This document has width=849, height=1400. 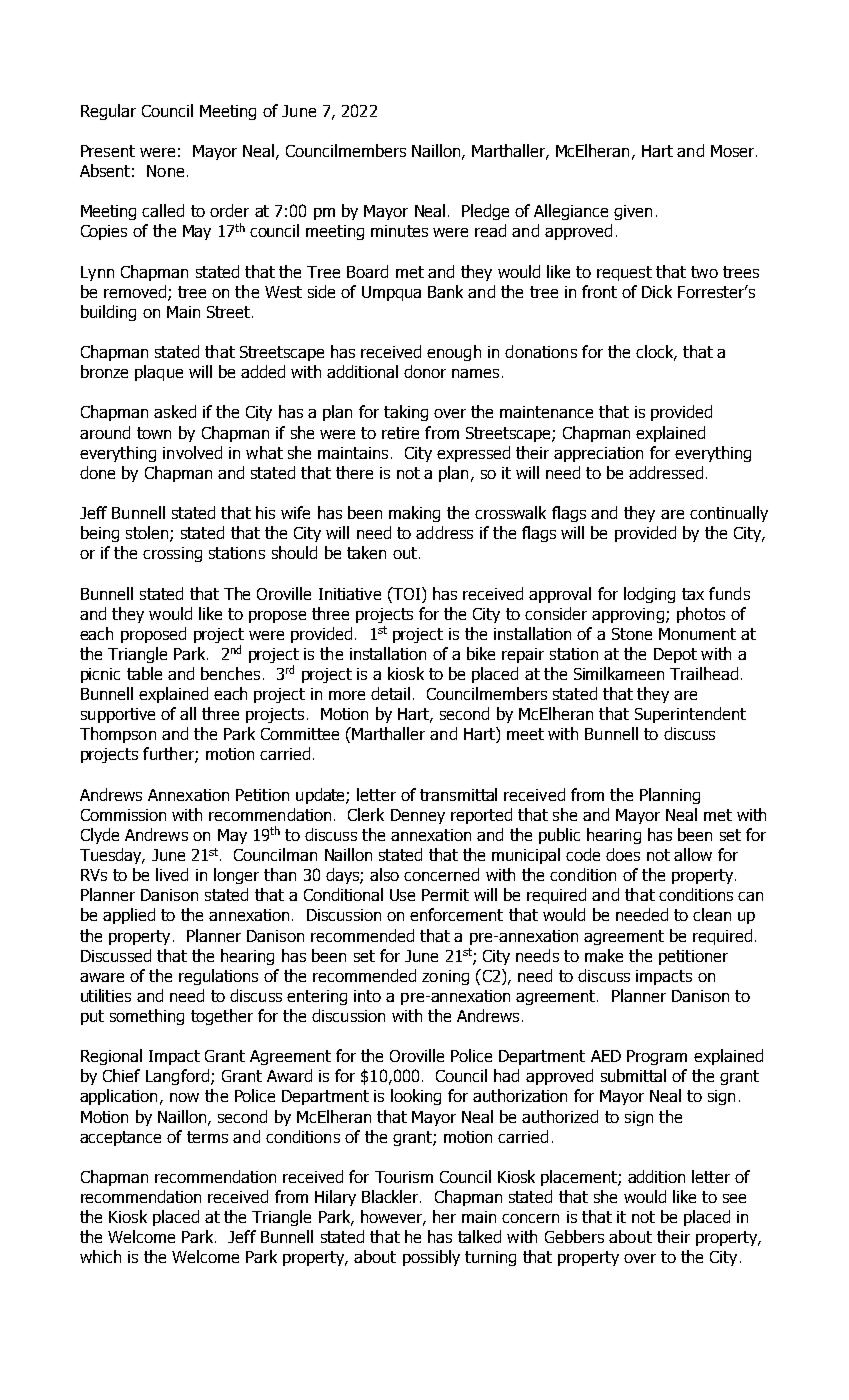 What do you see at coordinates (390, 693) in the document?
I see `detail` at bounding box center [390, 693].
